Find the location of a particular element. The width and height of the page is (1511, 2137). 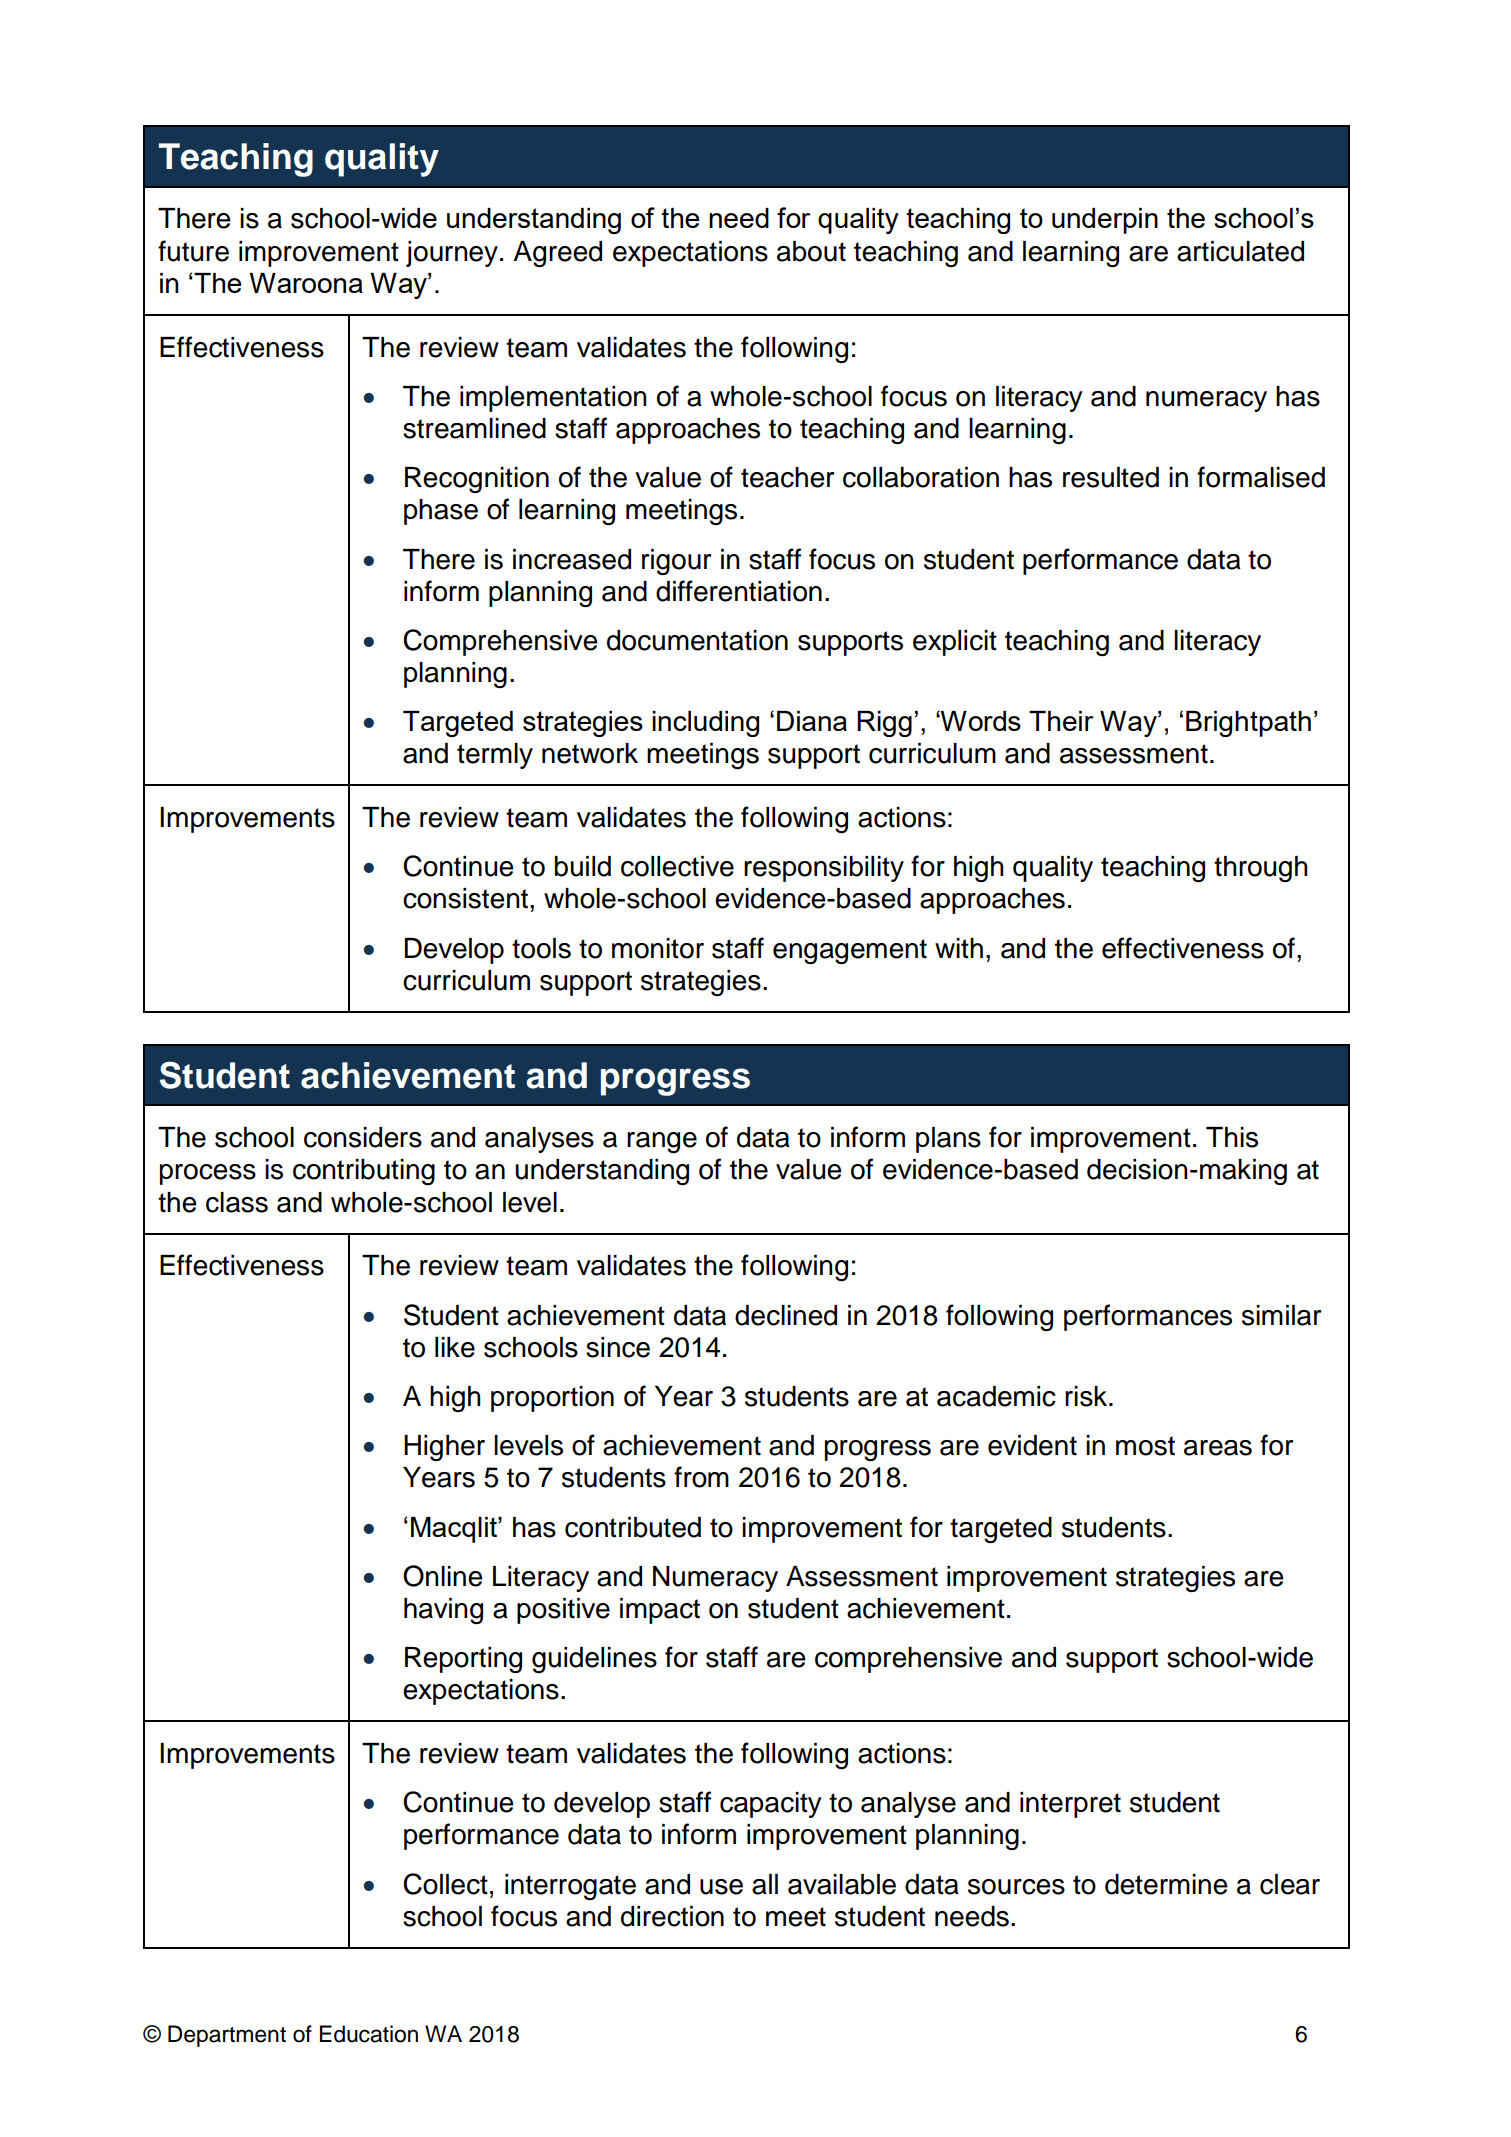

journey is located at coordinates (452, 254).
